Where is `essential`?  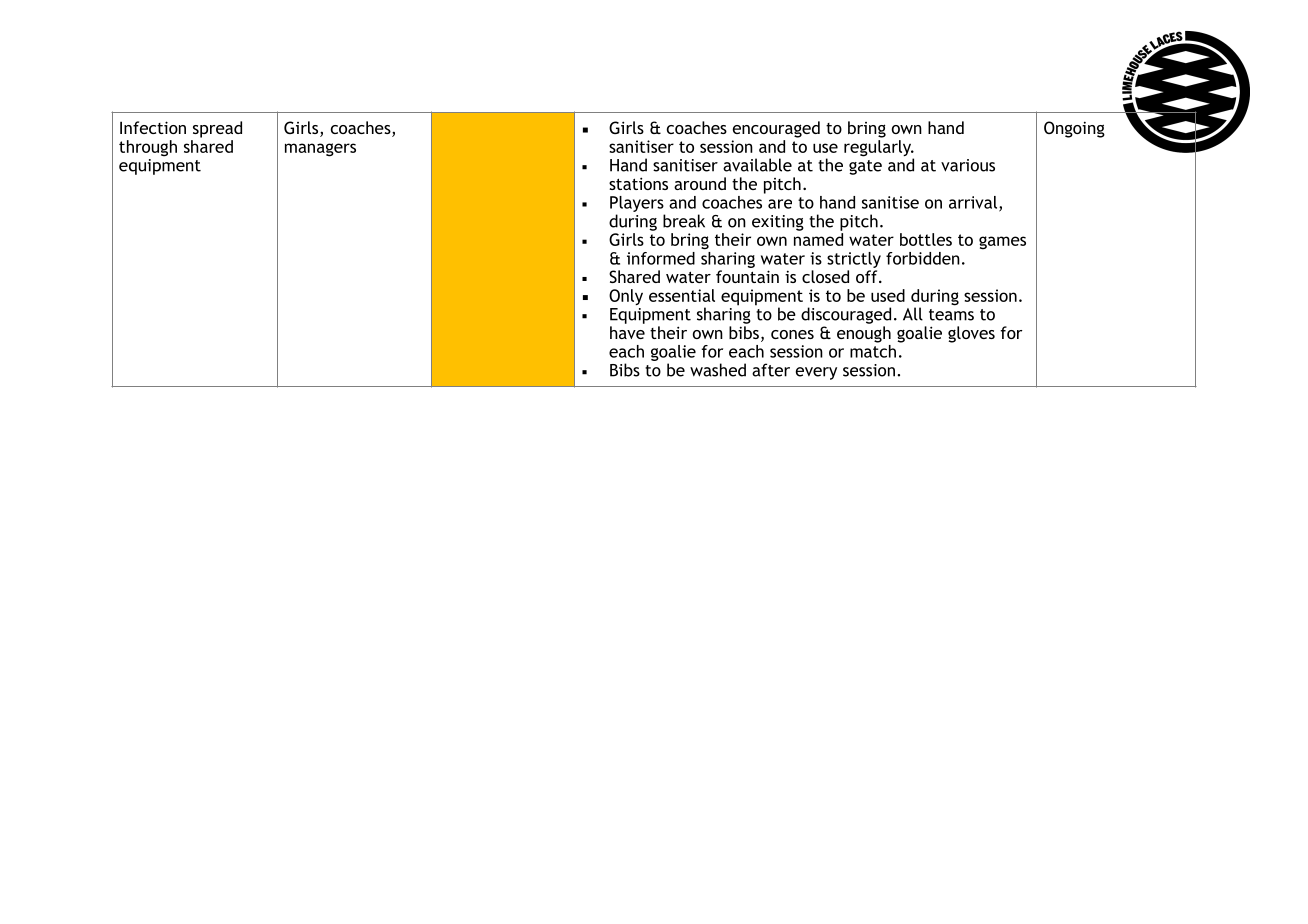 essential is located at coordinates (682, 295).
